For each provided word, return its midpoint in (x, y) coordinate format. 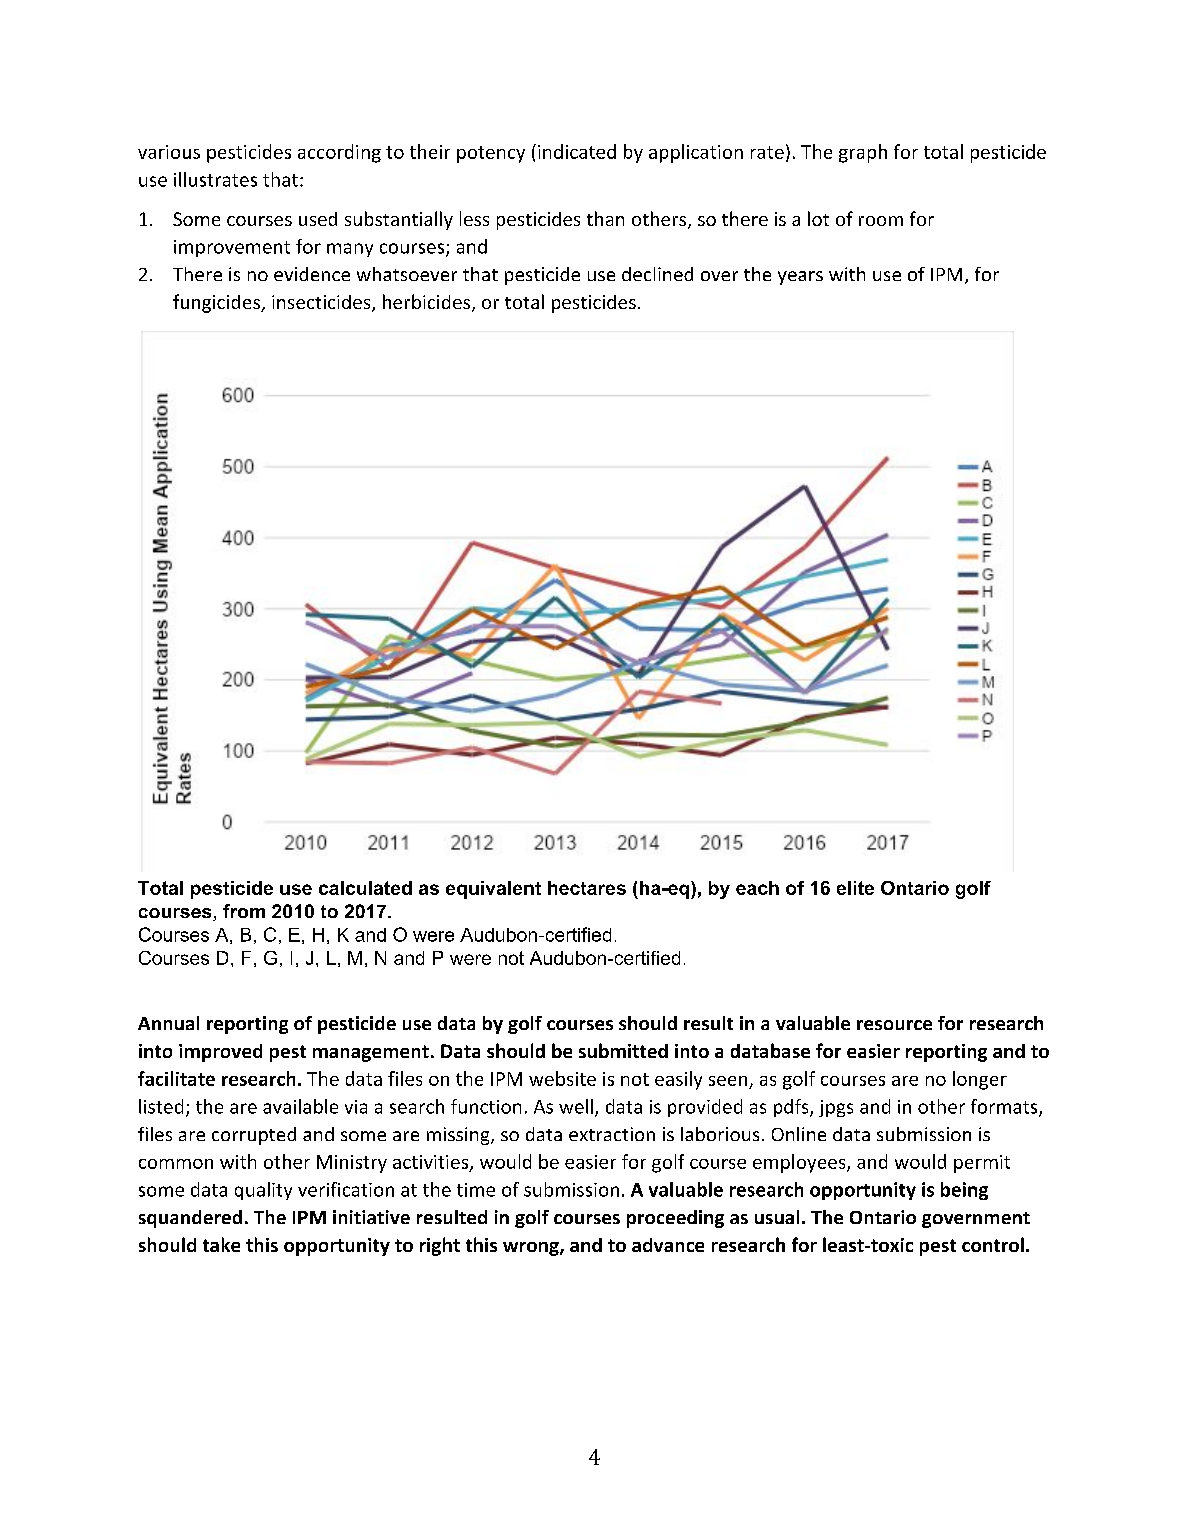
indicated (577, 151)
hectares (587, 888)
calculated (365, 888)
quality (263, 1191)
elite (855, 888)
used (318, 219)
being (964, 1191)
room (881, 221)
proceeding (675, 1219)
